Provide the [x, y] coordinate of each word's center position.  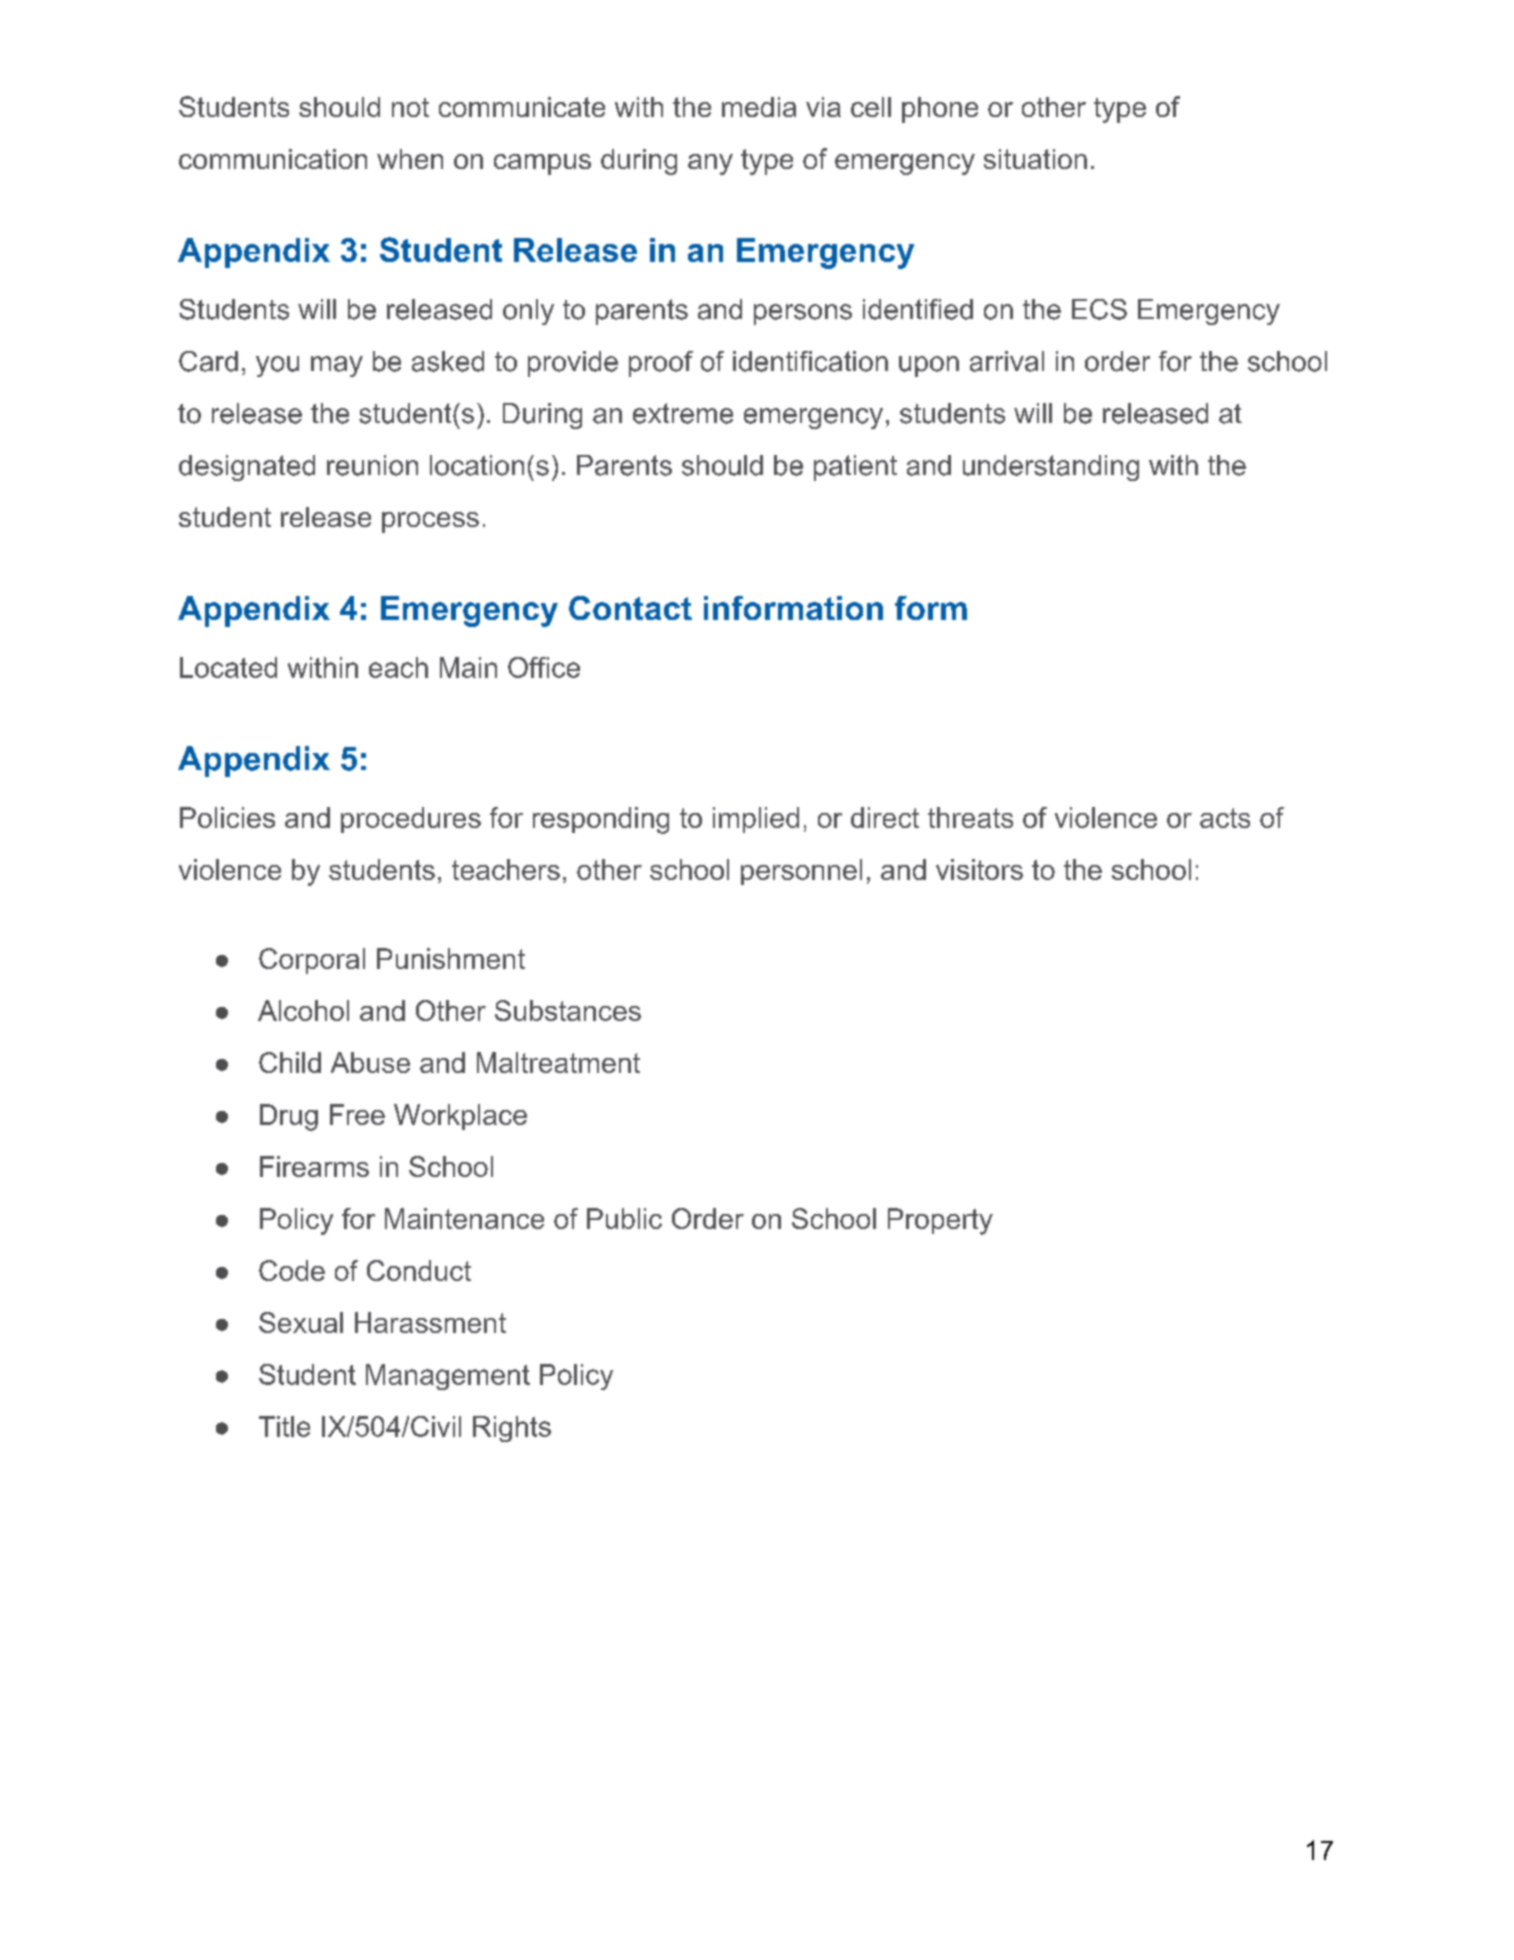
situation [1035, 159]
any [710, 164]
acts [1225, 818]
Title [284, 1426]
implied [756, 820]
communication [273, 159]
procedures [411, 820]
